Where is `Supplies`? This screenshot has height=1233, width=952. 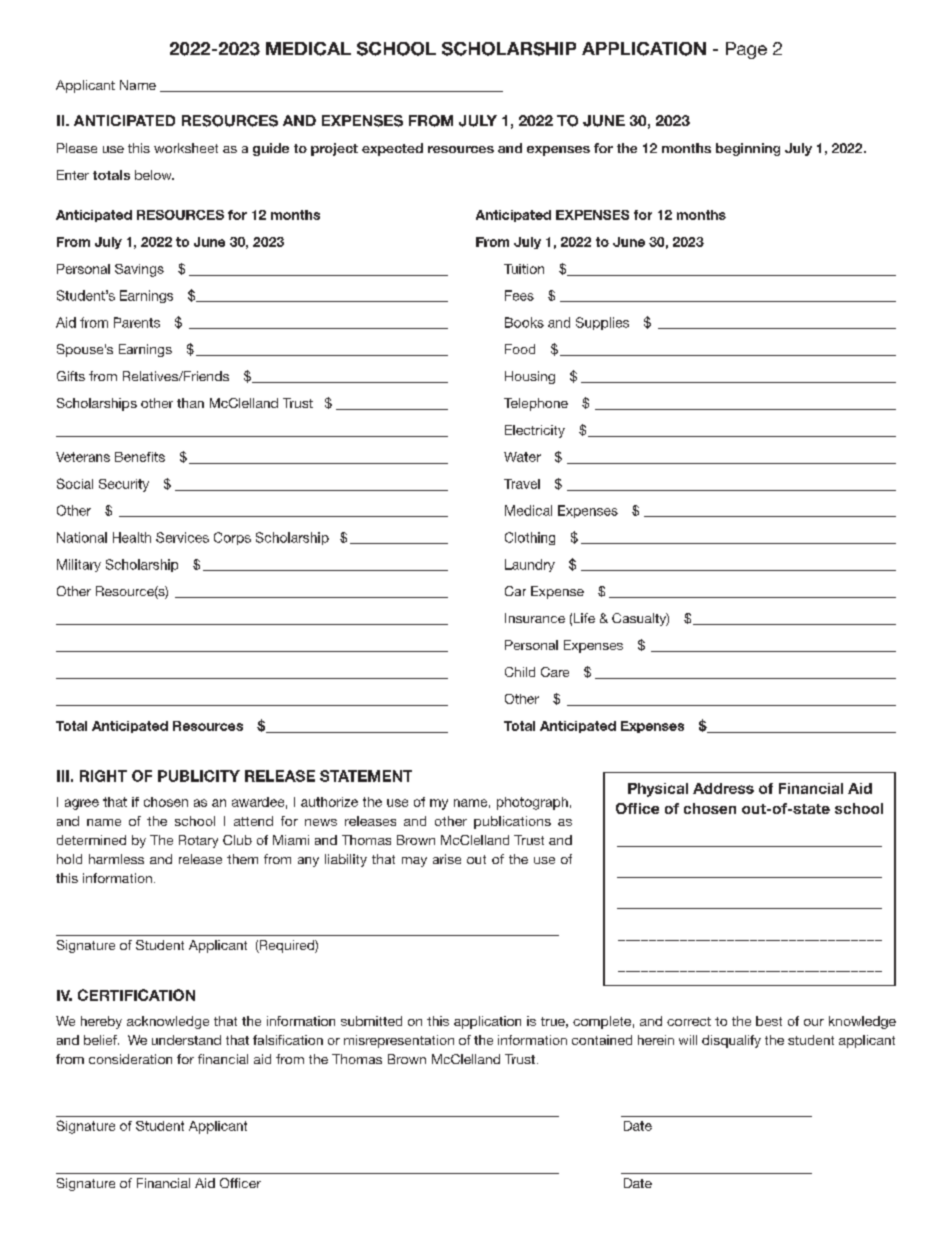
Supplies is located at coordinates (602, 323).
